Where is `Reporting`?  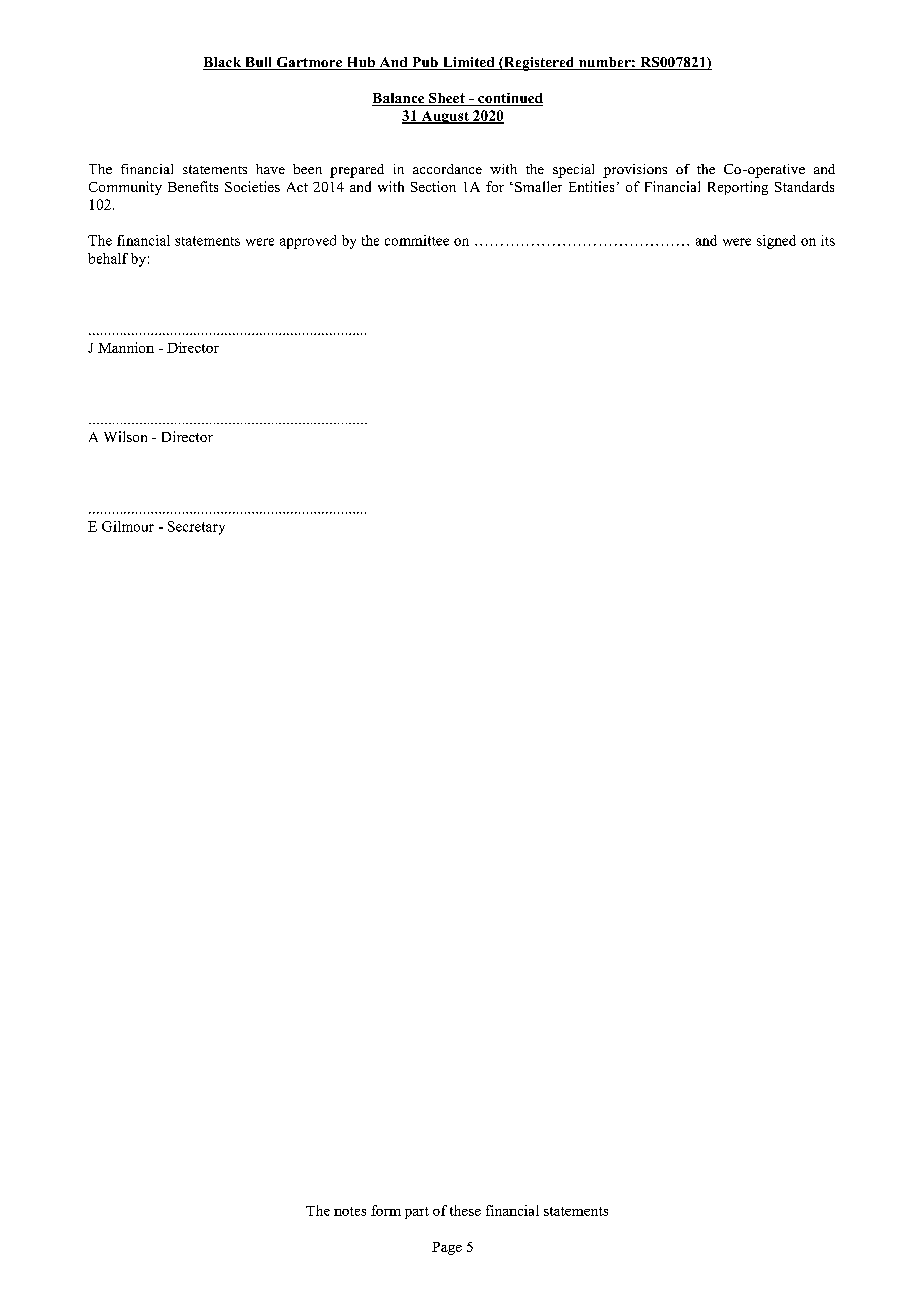
Reporting is located at coordinates (738, 188).
